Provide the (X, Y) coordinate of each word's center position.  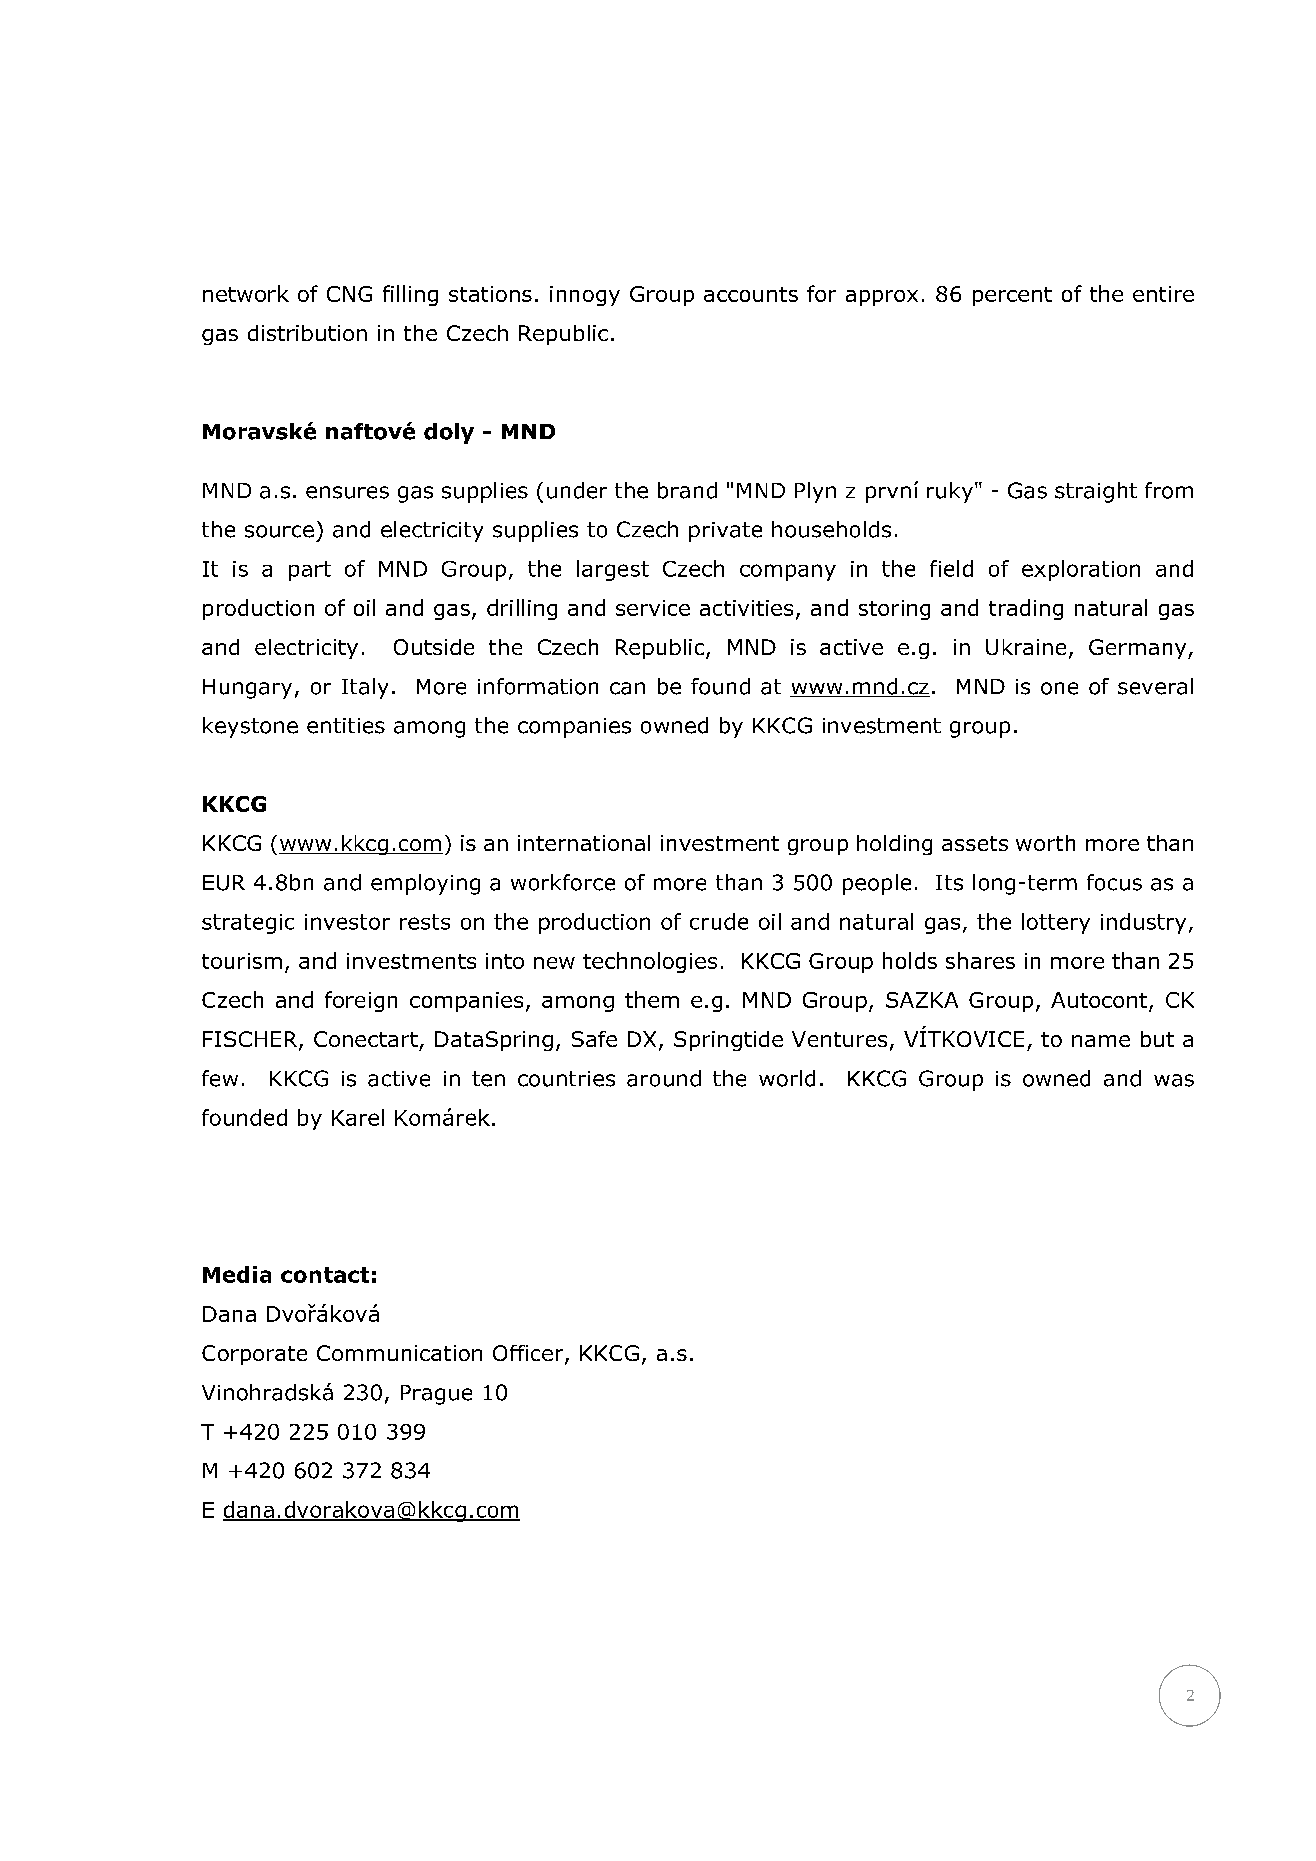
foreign (361, 1001)
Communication (399, 1353)
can (627, 688)
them (652, 999)
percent (1012, 296)
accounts (751, 294)
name (1101, 1041)
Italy (365, 688)
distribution (307, 333)
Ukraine (1026, 647)
